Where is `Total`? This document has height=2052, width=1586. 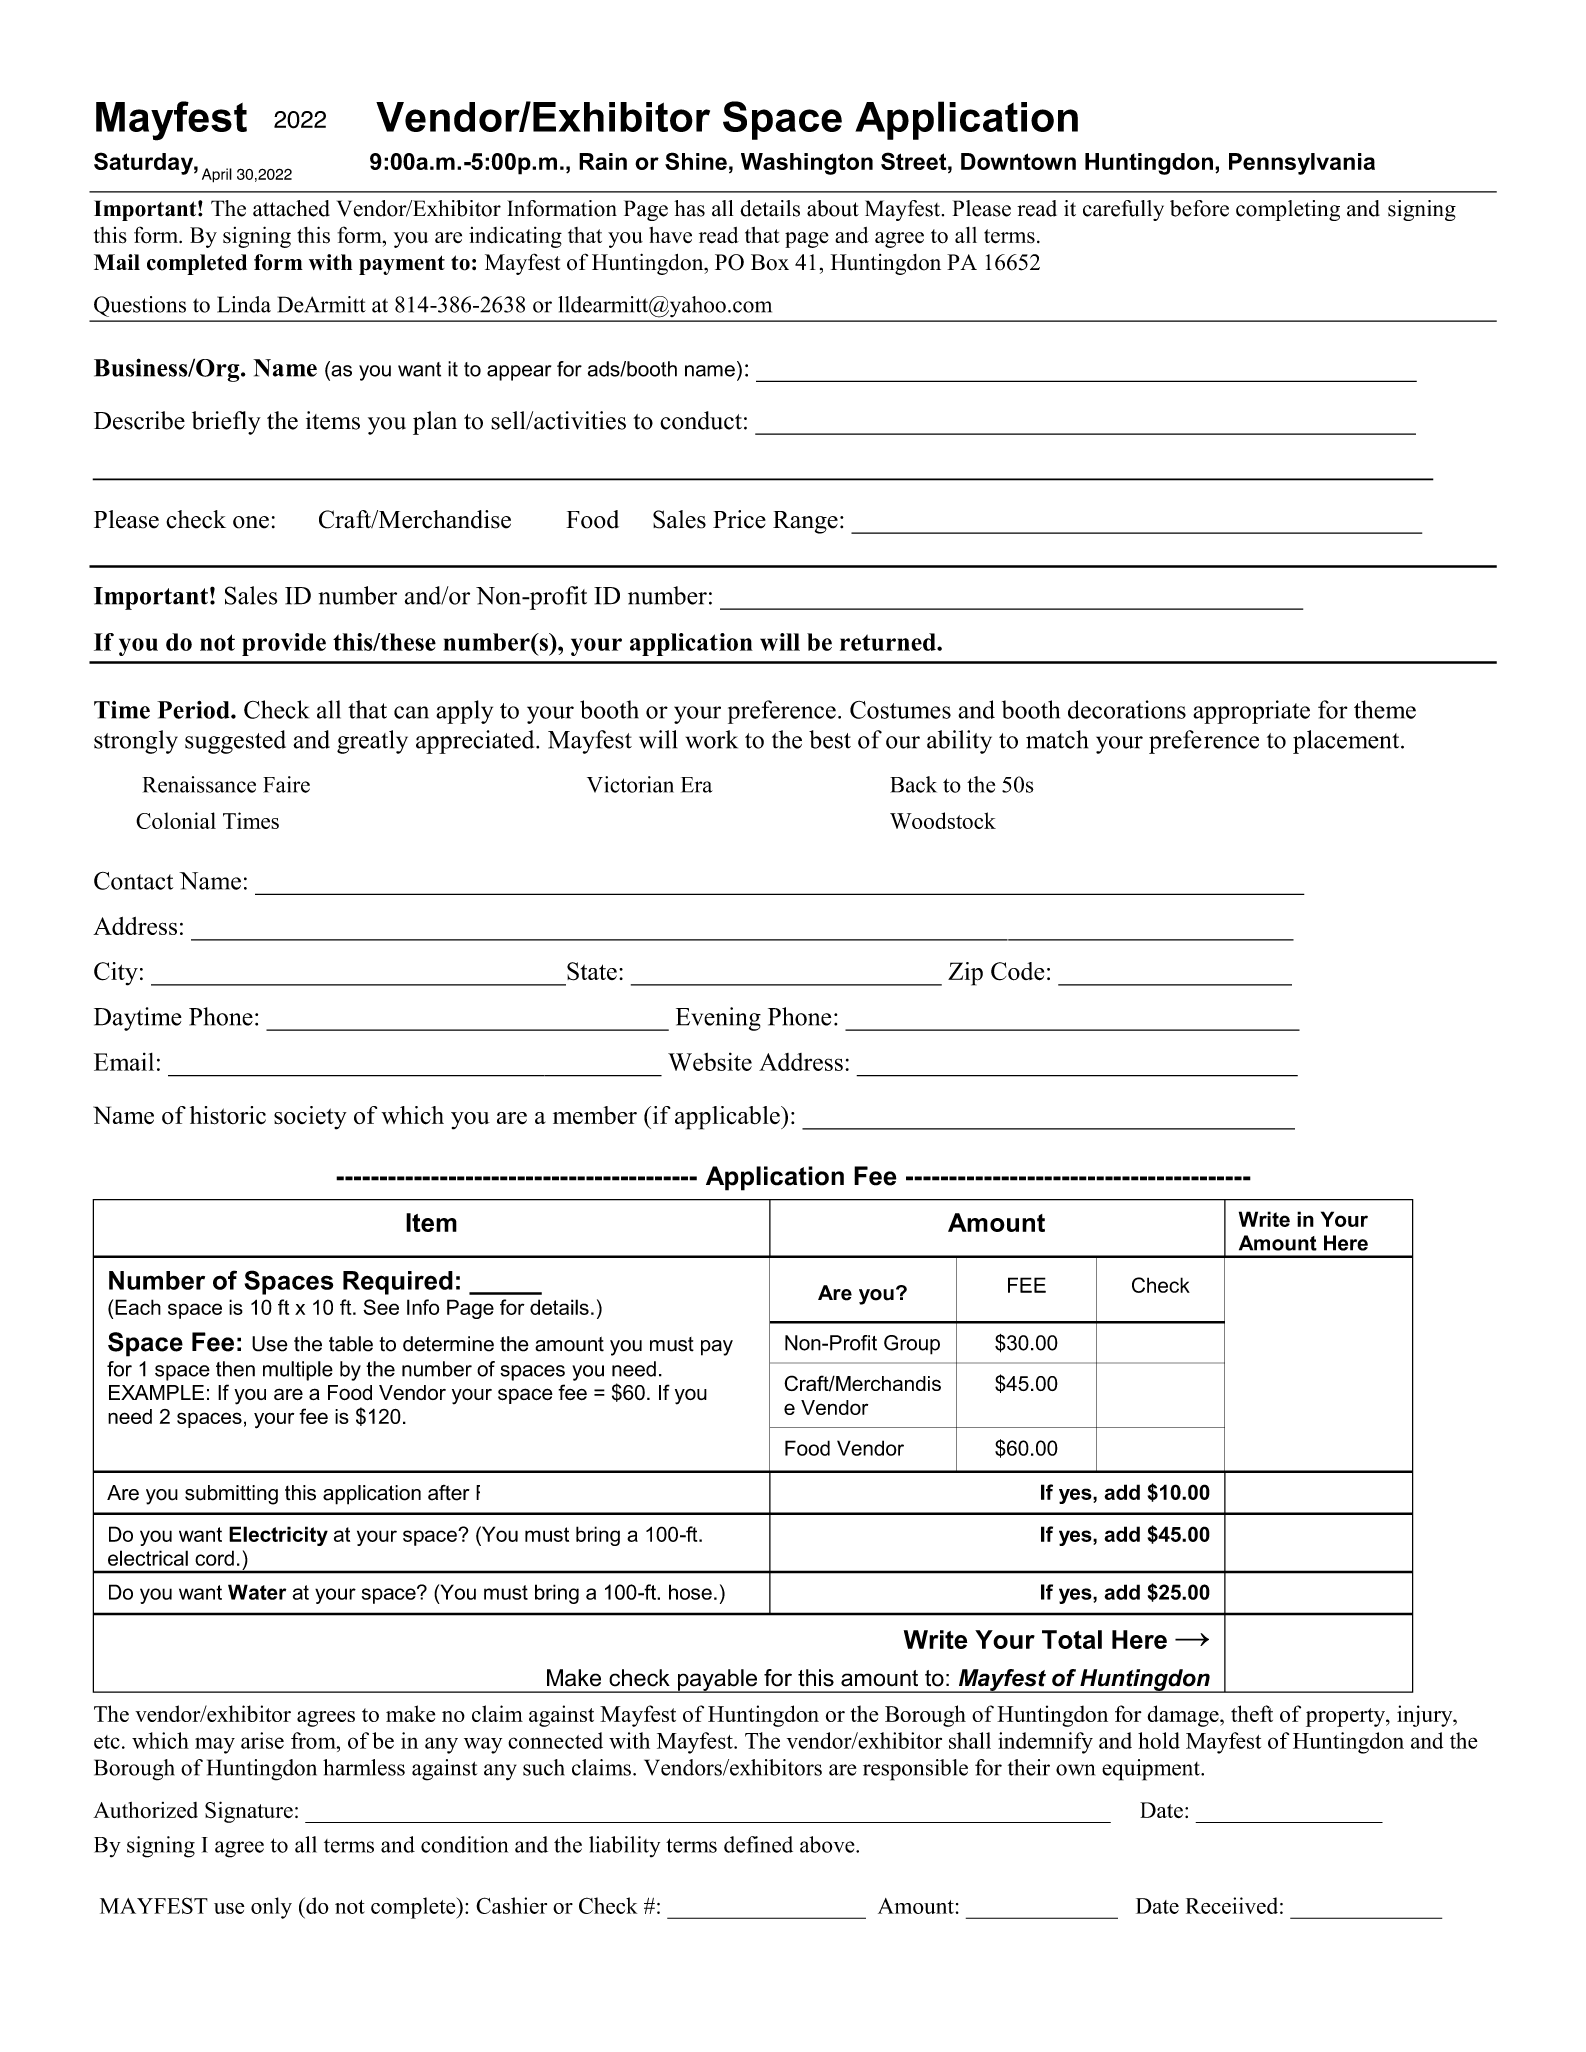
Total is located at coordinates (1072, 1639).
